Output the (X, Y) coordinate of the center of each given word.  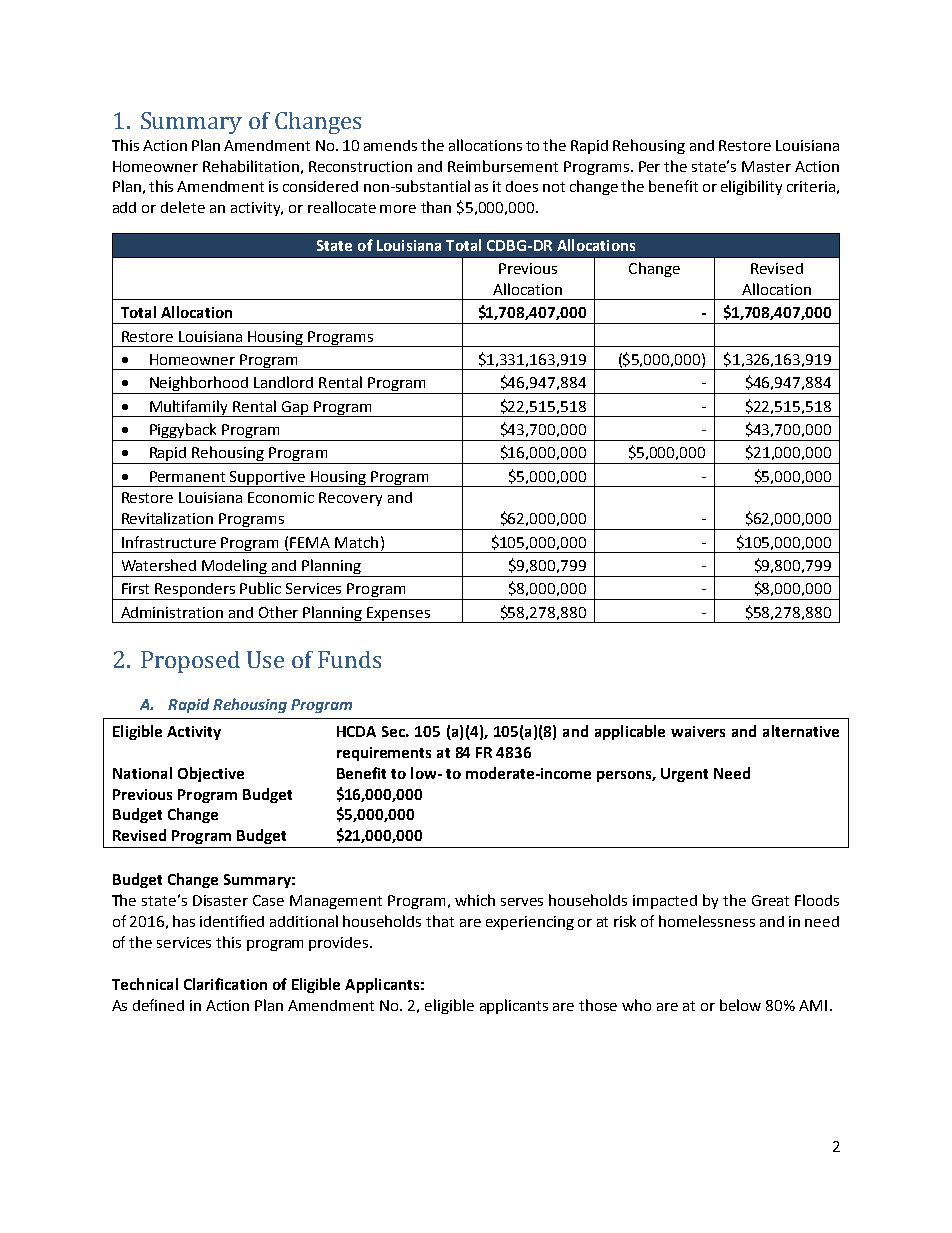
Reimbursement (503, 166)
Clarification (225, 984)
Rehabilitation (251, 166)
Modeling (235, 568)
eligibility (751, 187)
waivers (698, 731)
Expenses (399, 615)
